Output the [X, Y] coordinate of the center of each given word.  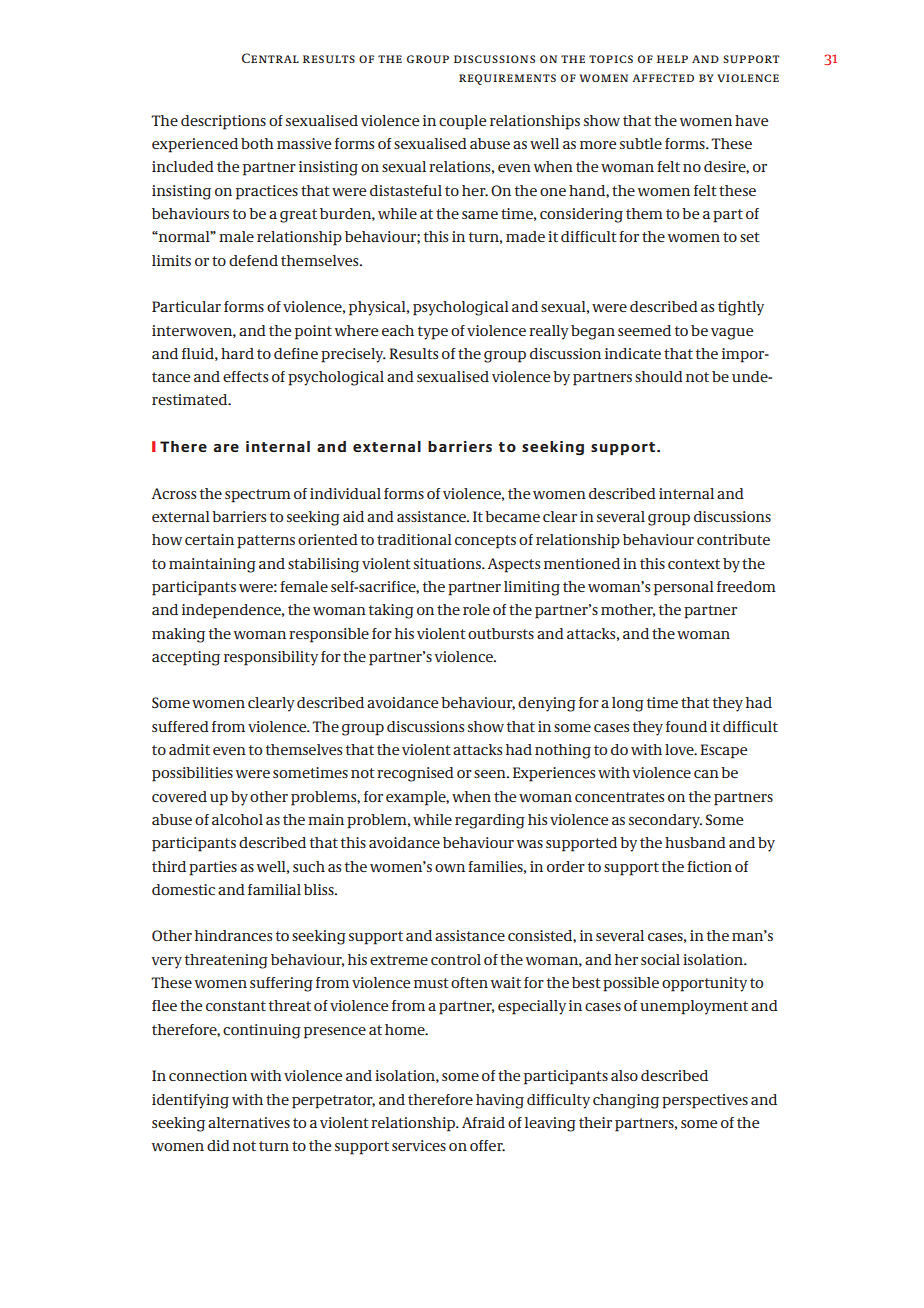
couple [462, 122]
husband [695, 842]
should [659, 376]
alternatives [249, 1122]
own [450, 868]
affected [663, 78]
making [178, 635]
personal [684, 588]
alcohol [237, 819]
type [433, 333]
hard [237, 353]
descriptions [223, 122]
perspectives [705, 1101]
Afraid [483, 1122]
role [476, 609]
